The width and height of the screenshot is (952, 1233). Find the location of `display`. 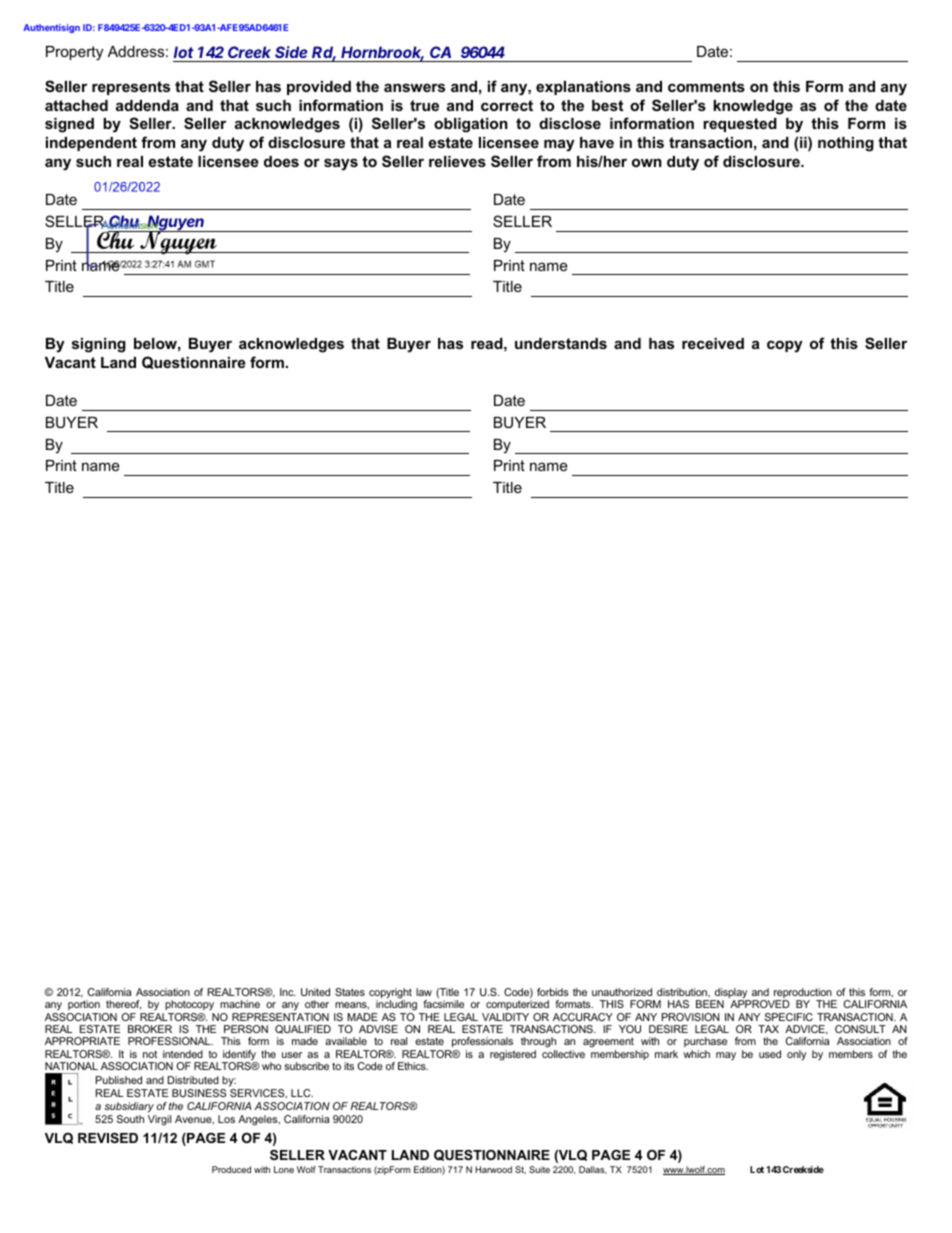

display is located at coordinates (731, 994).
